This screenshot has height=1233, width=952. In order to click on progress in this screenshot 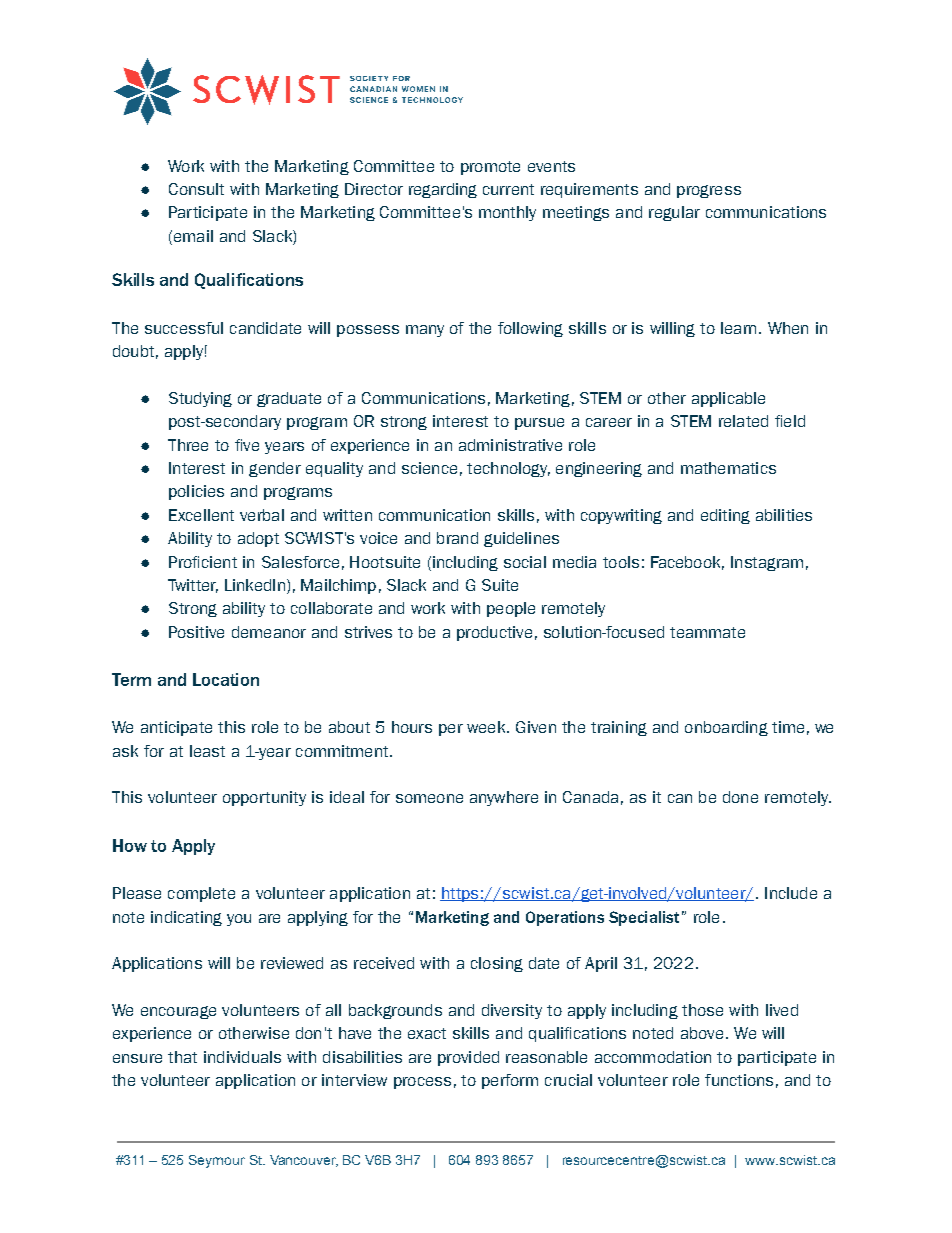, I will do `click(709, 191)`.
